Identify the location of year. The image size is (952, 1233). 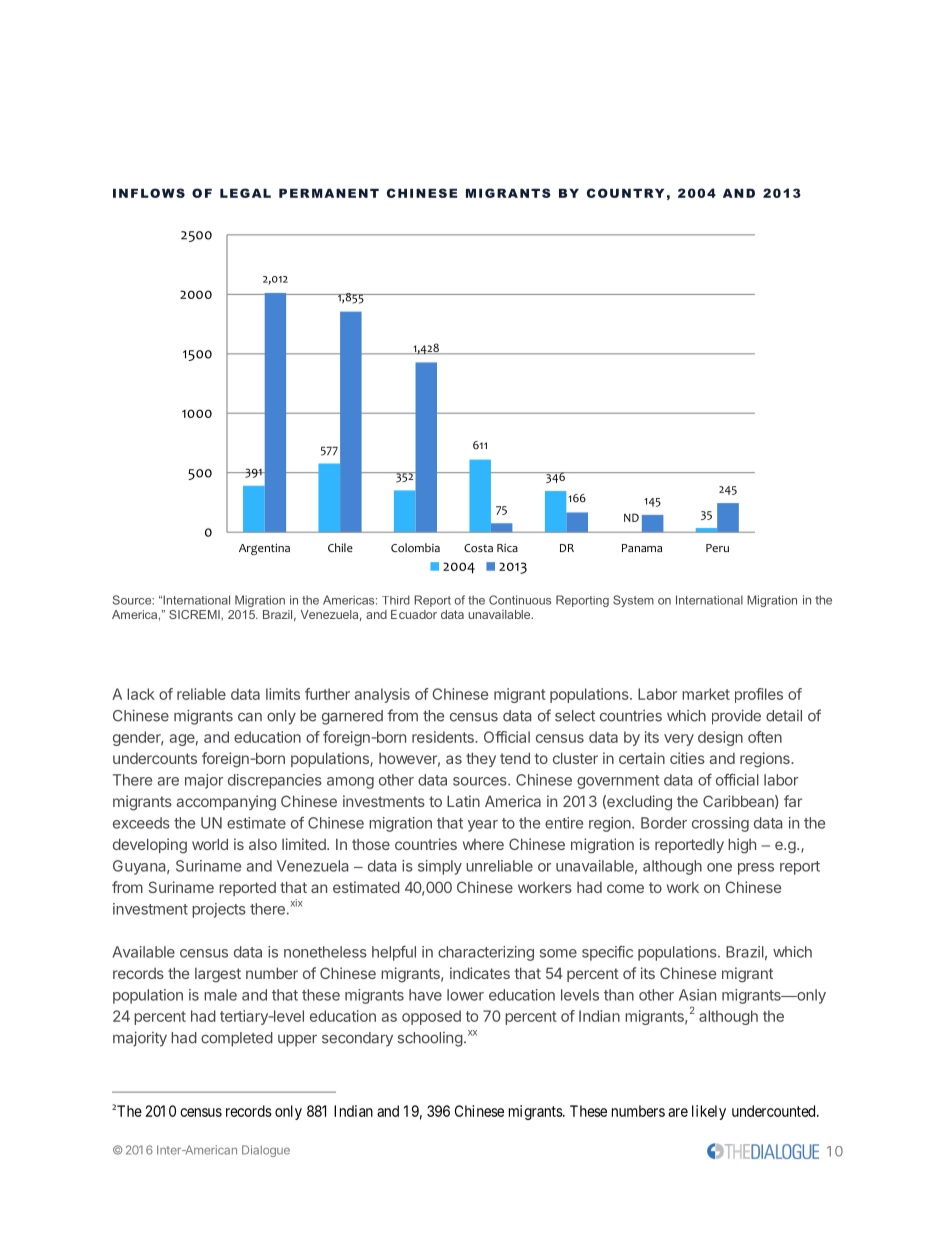
(483, 826).
